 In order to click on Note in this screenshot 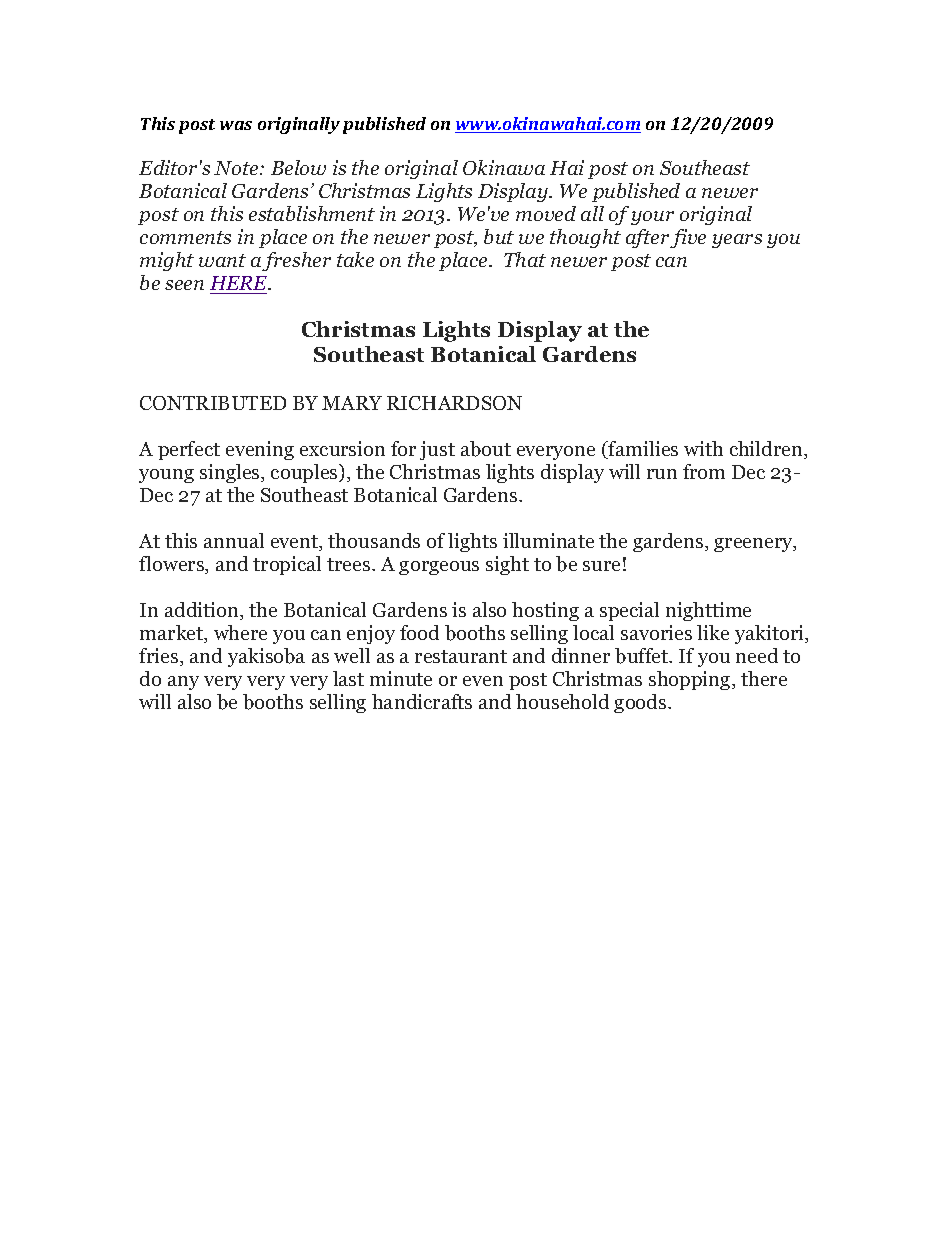, I will do `click(237, 168)`.
